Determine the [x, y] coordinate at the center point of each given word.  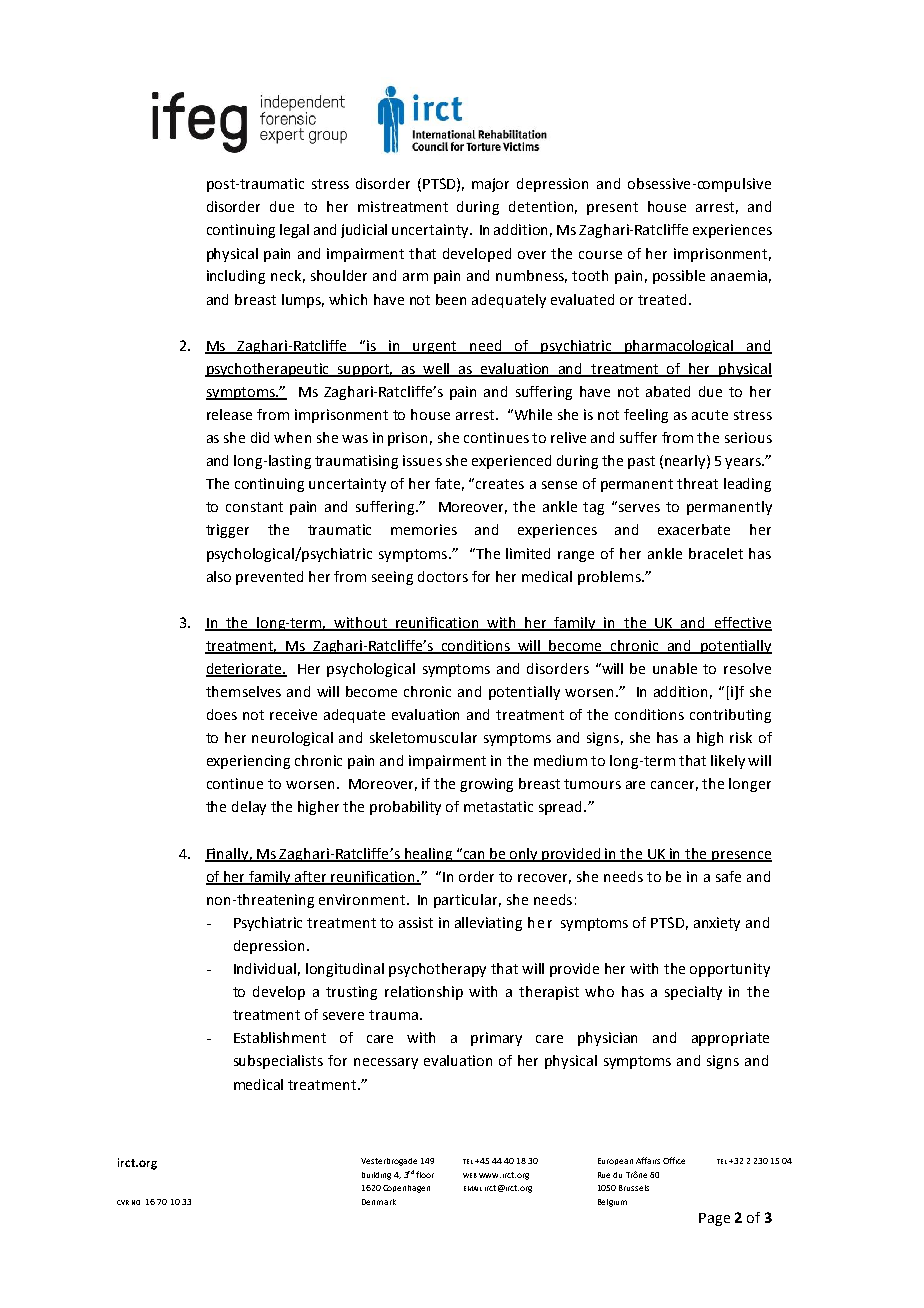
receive [293, 714]
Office [674, 1160]
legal [294, 231]
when [292, 437]
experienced [511, 462]
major [490, 185]
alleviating [488, 924]
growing [486, 785]
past [641, 462]
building [376, 1176]
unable [675, 668]
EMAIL [473, 1188]
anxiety [717, 924]
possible [679, 277]
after [311, 877]
